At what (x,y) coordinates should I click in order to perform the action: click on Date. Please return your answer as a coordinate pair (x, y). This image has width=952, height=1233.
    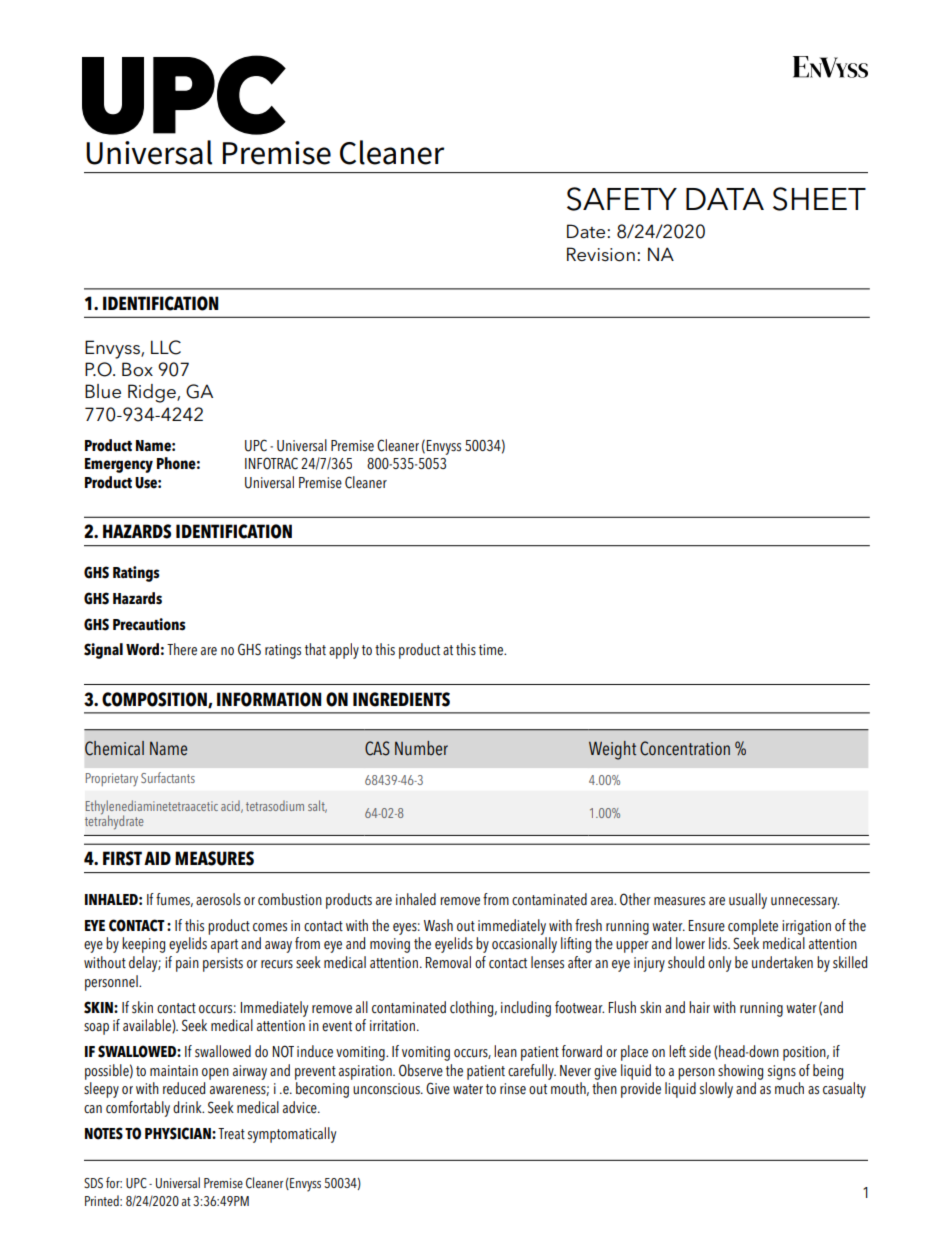
    Looking at the image, I should click on (587, 231).
